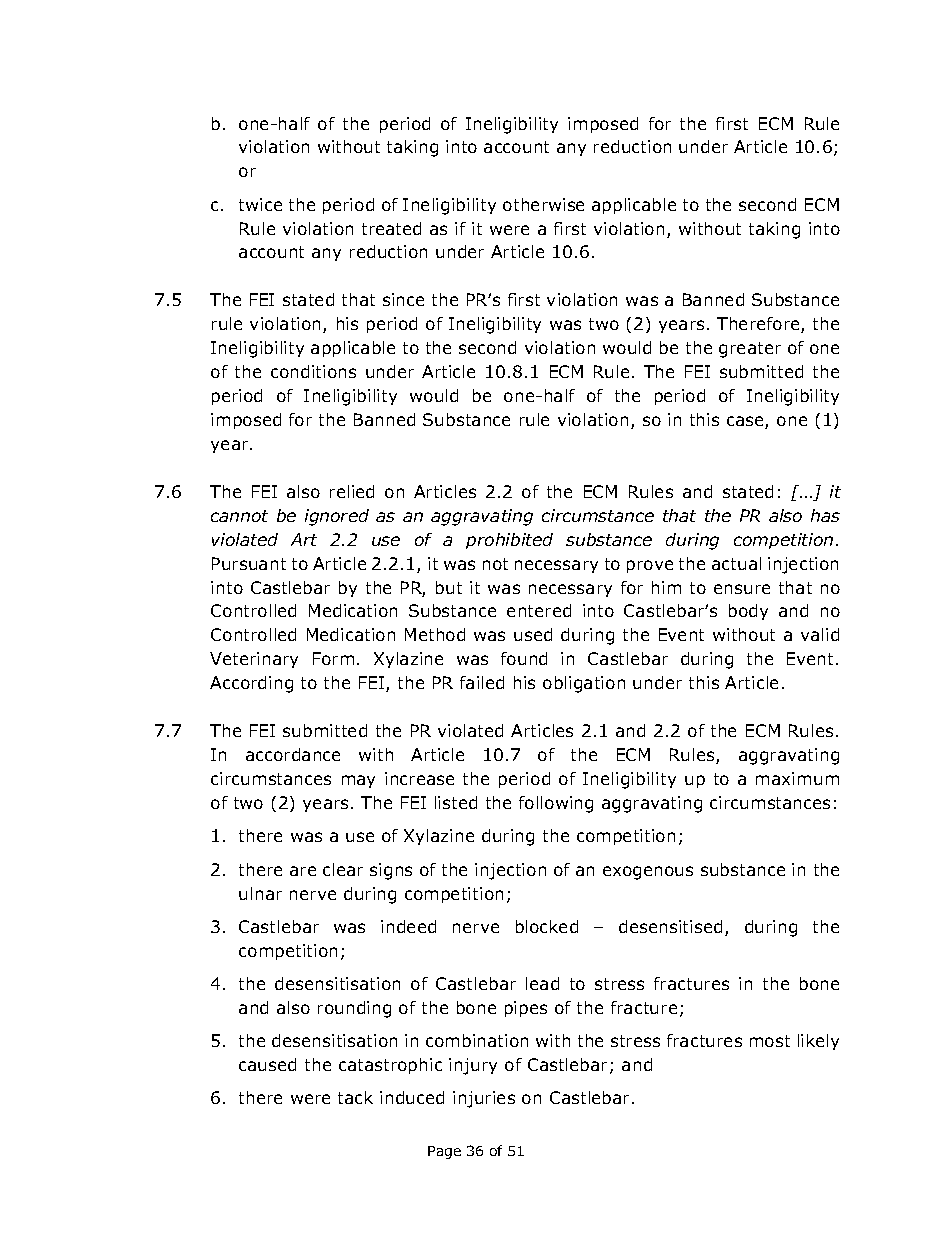  I want to click on are, so click(303, 871).
